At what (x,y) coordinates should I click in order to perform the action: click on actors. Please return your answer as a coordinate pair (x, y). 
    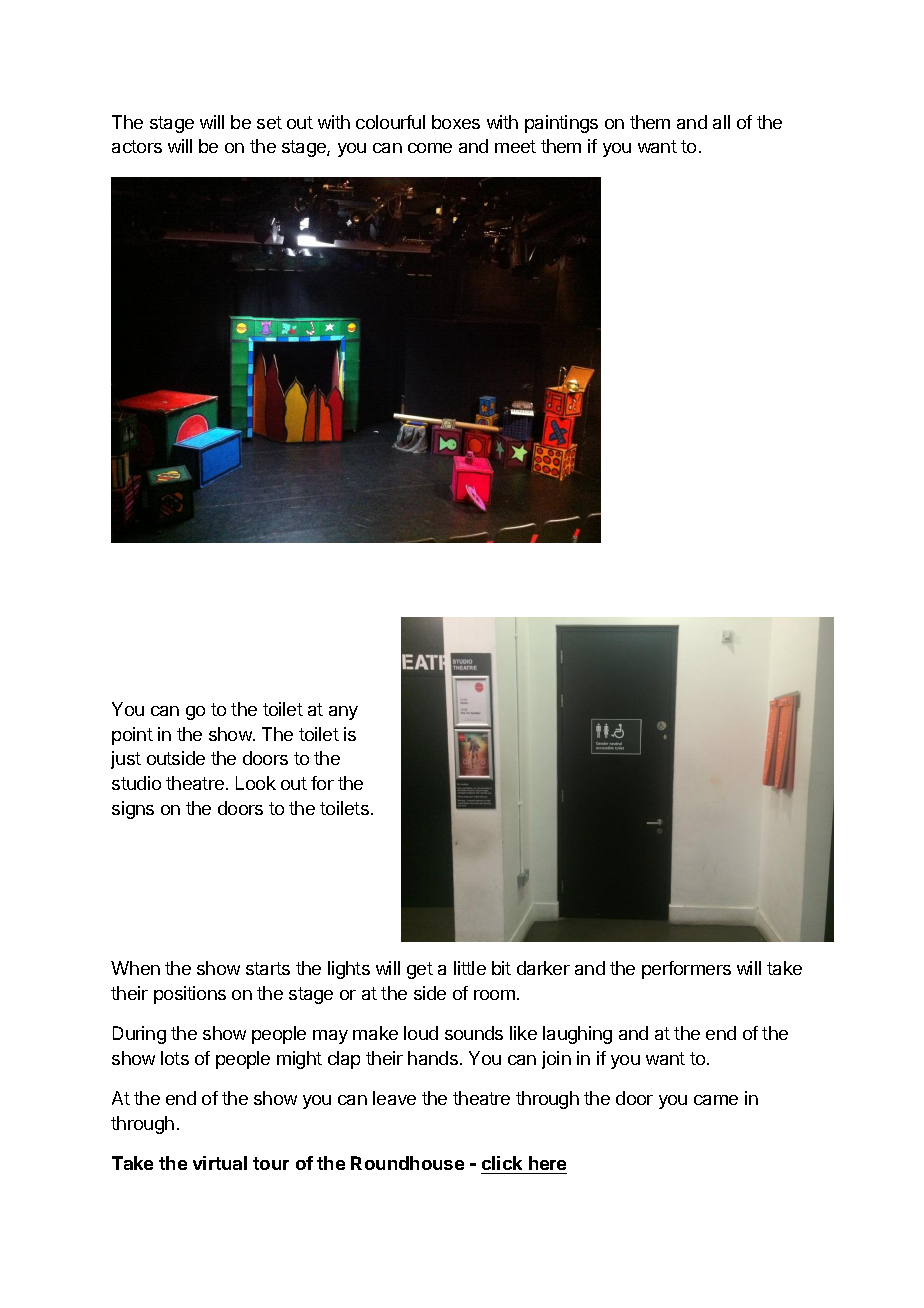
    Looking at the image, I should click on (137, 146).
